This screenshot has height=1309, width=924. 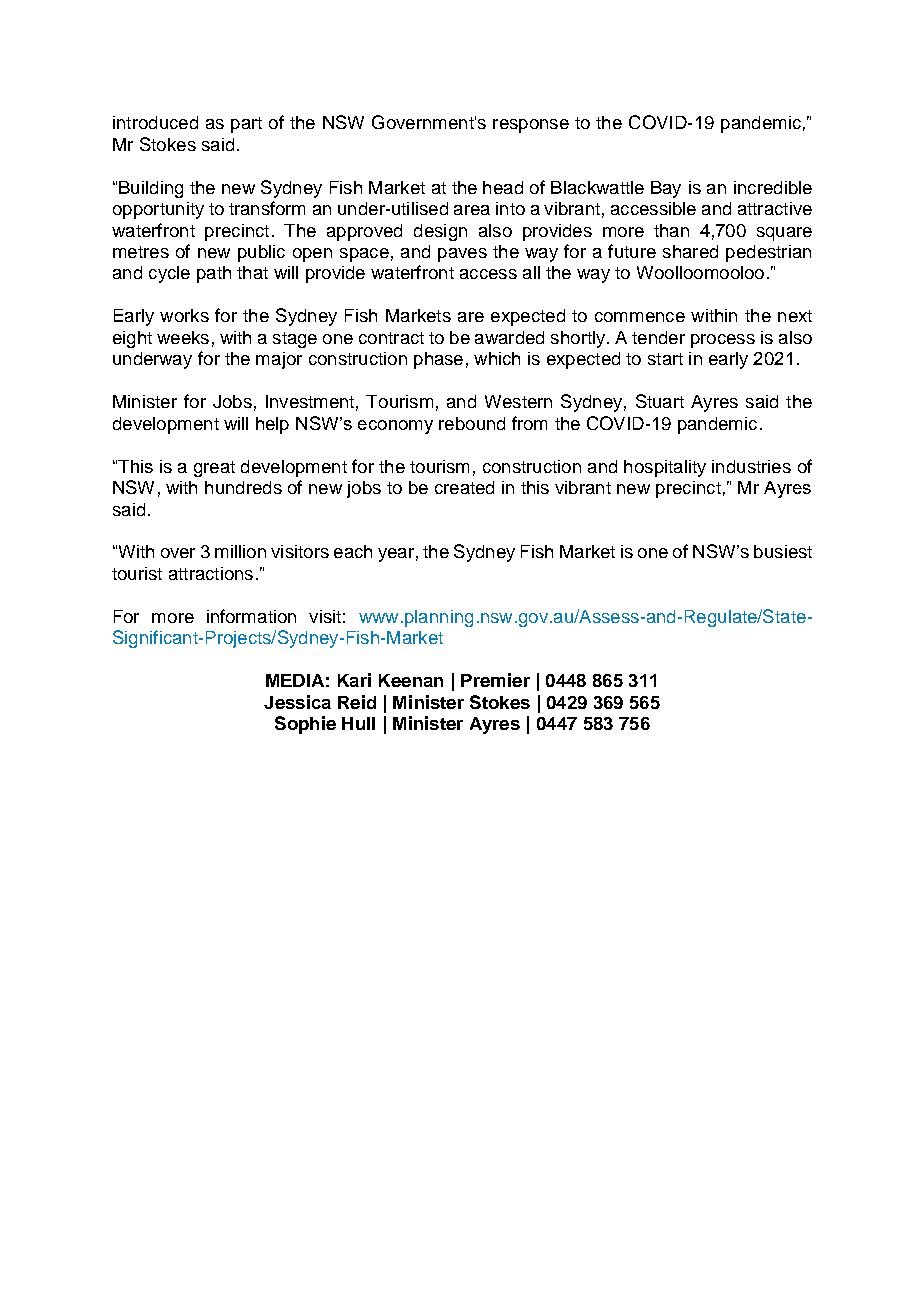 I want to click on Premier, so click(x=495, y=680).
